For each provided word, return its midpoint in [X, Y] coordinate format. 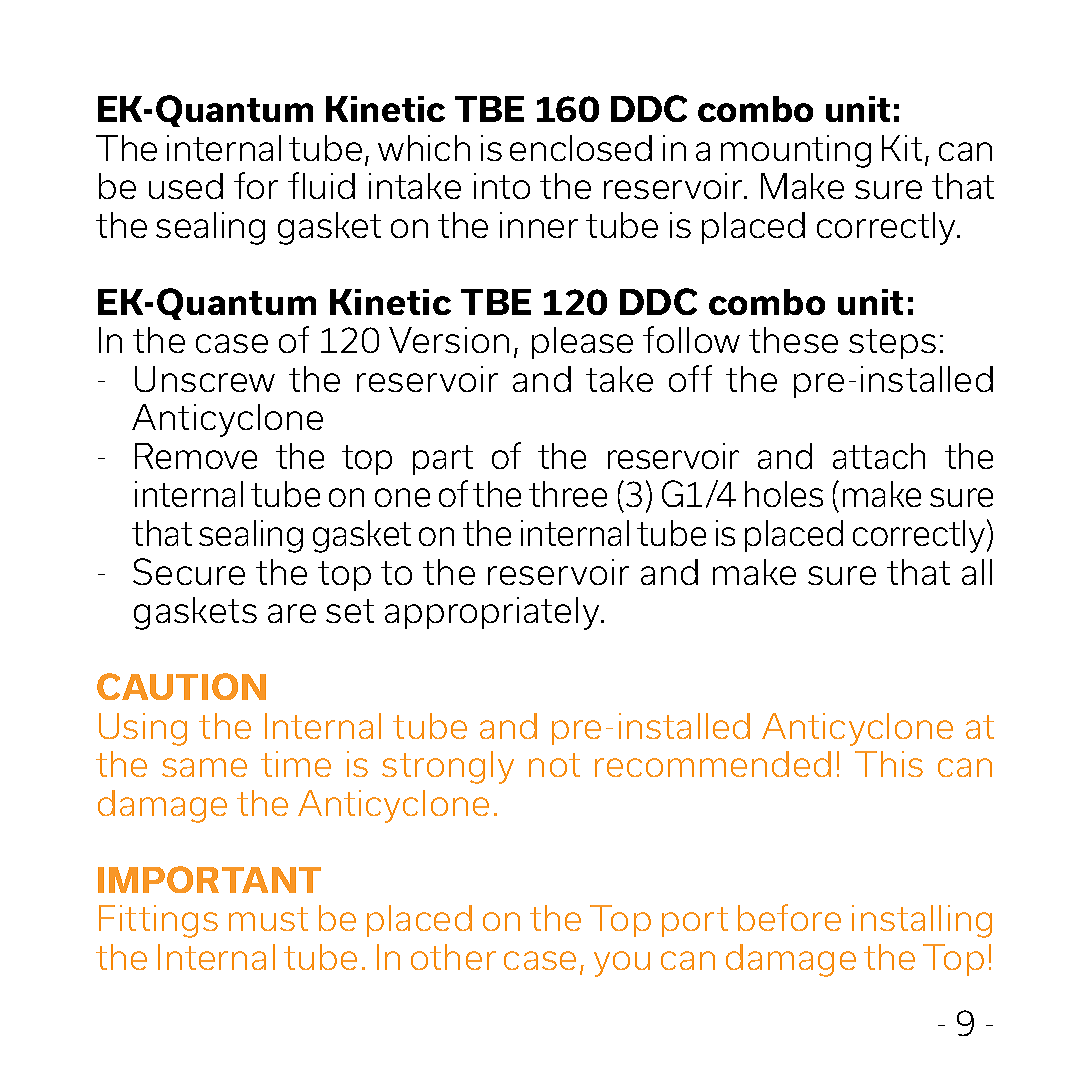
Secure [189, 571]
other [453, 957]
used [186, 186]
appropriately [493, 613]
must [268, 919]
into [502, 186]
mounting [796, 151]
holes [784, 494]
